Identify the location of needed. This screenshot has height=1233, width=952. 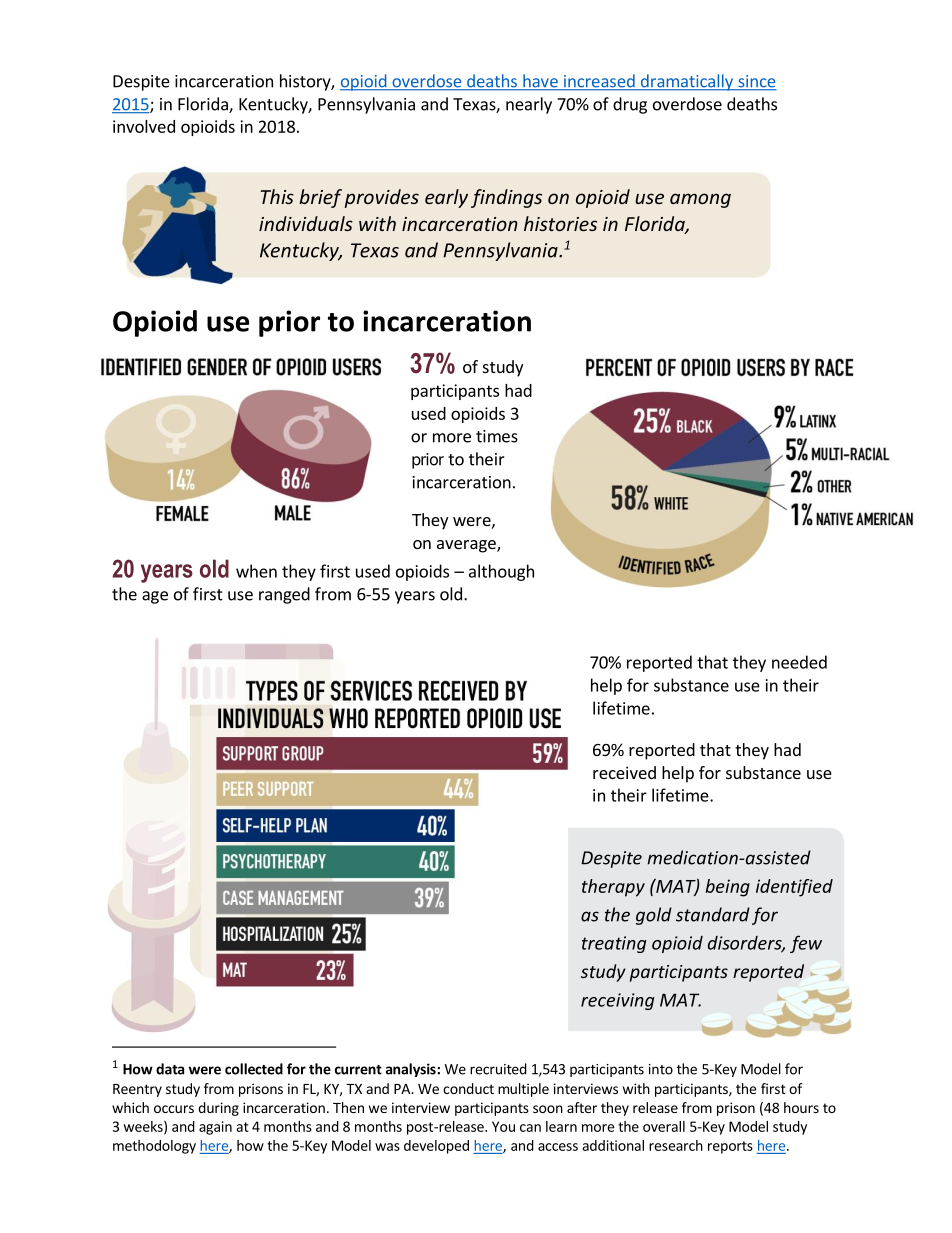
(799, 662).
